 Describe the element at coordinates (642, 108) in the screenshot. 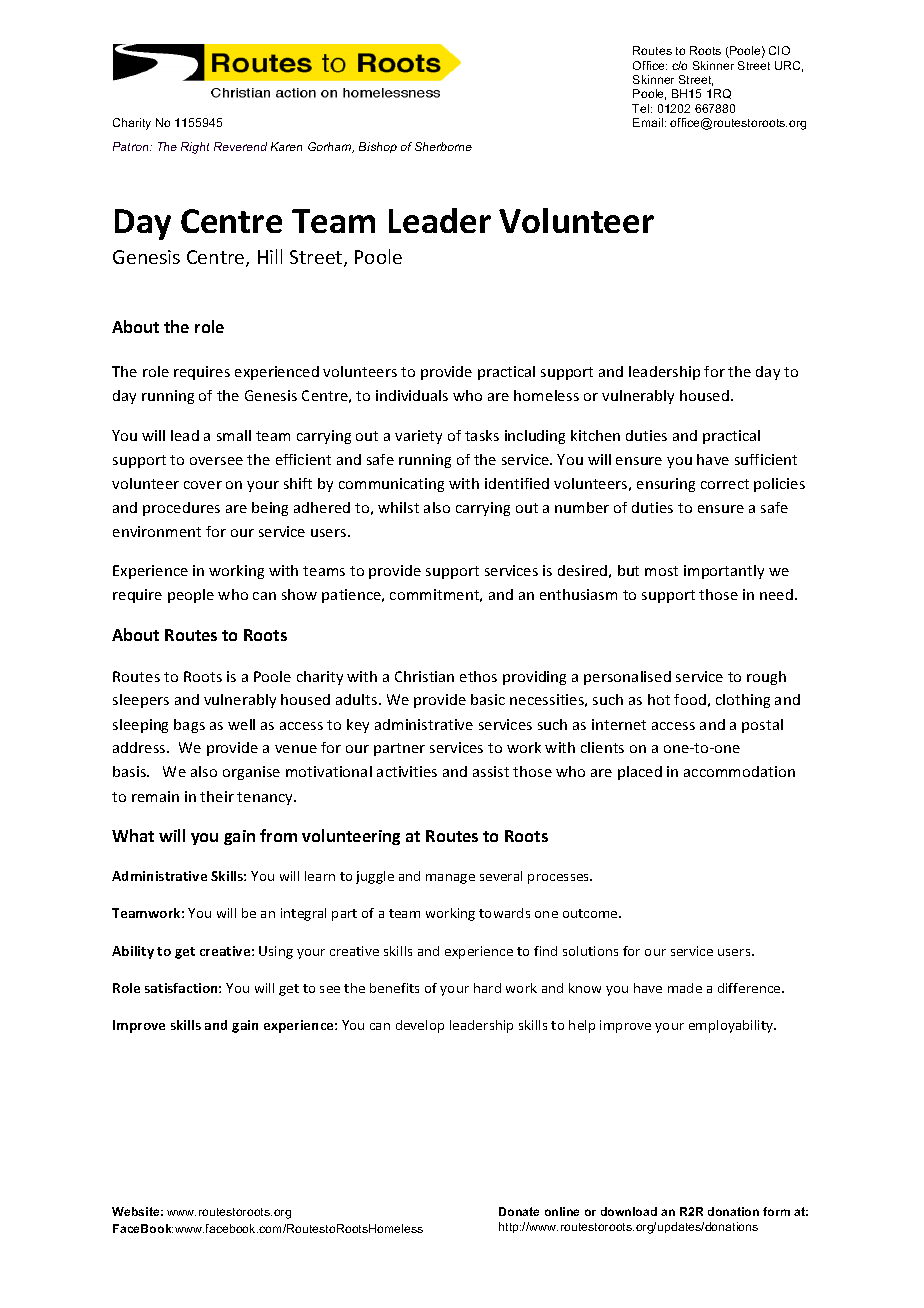

I see `Tel` at that location.
